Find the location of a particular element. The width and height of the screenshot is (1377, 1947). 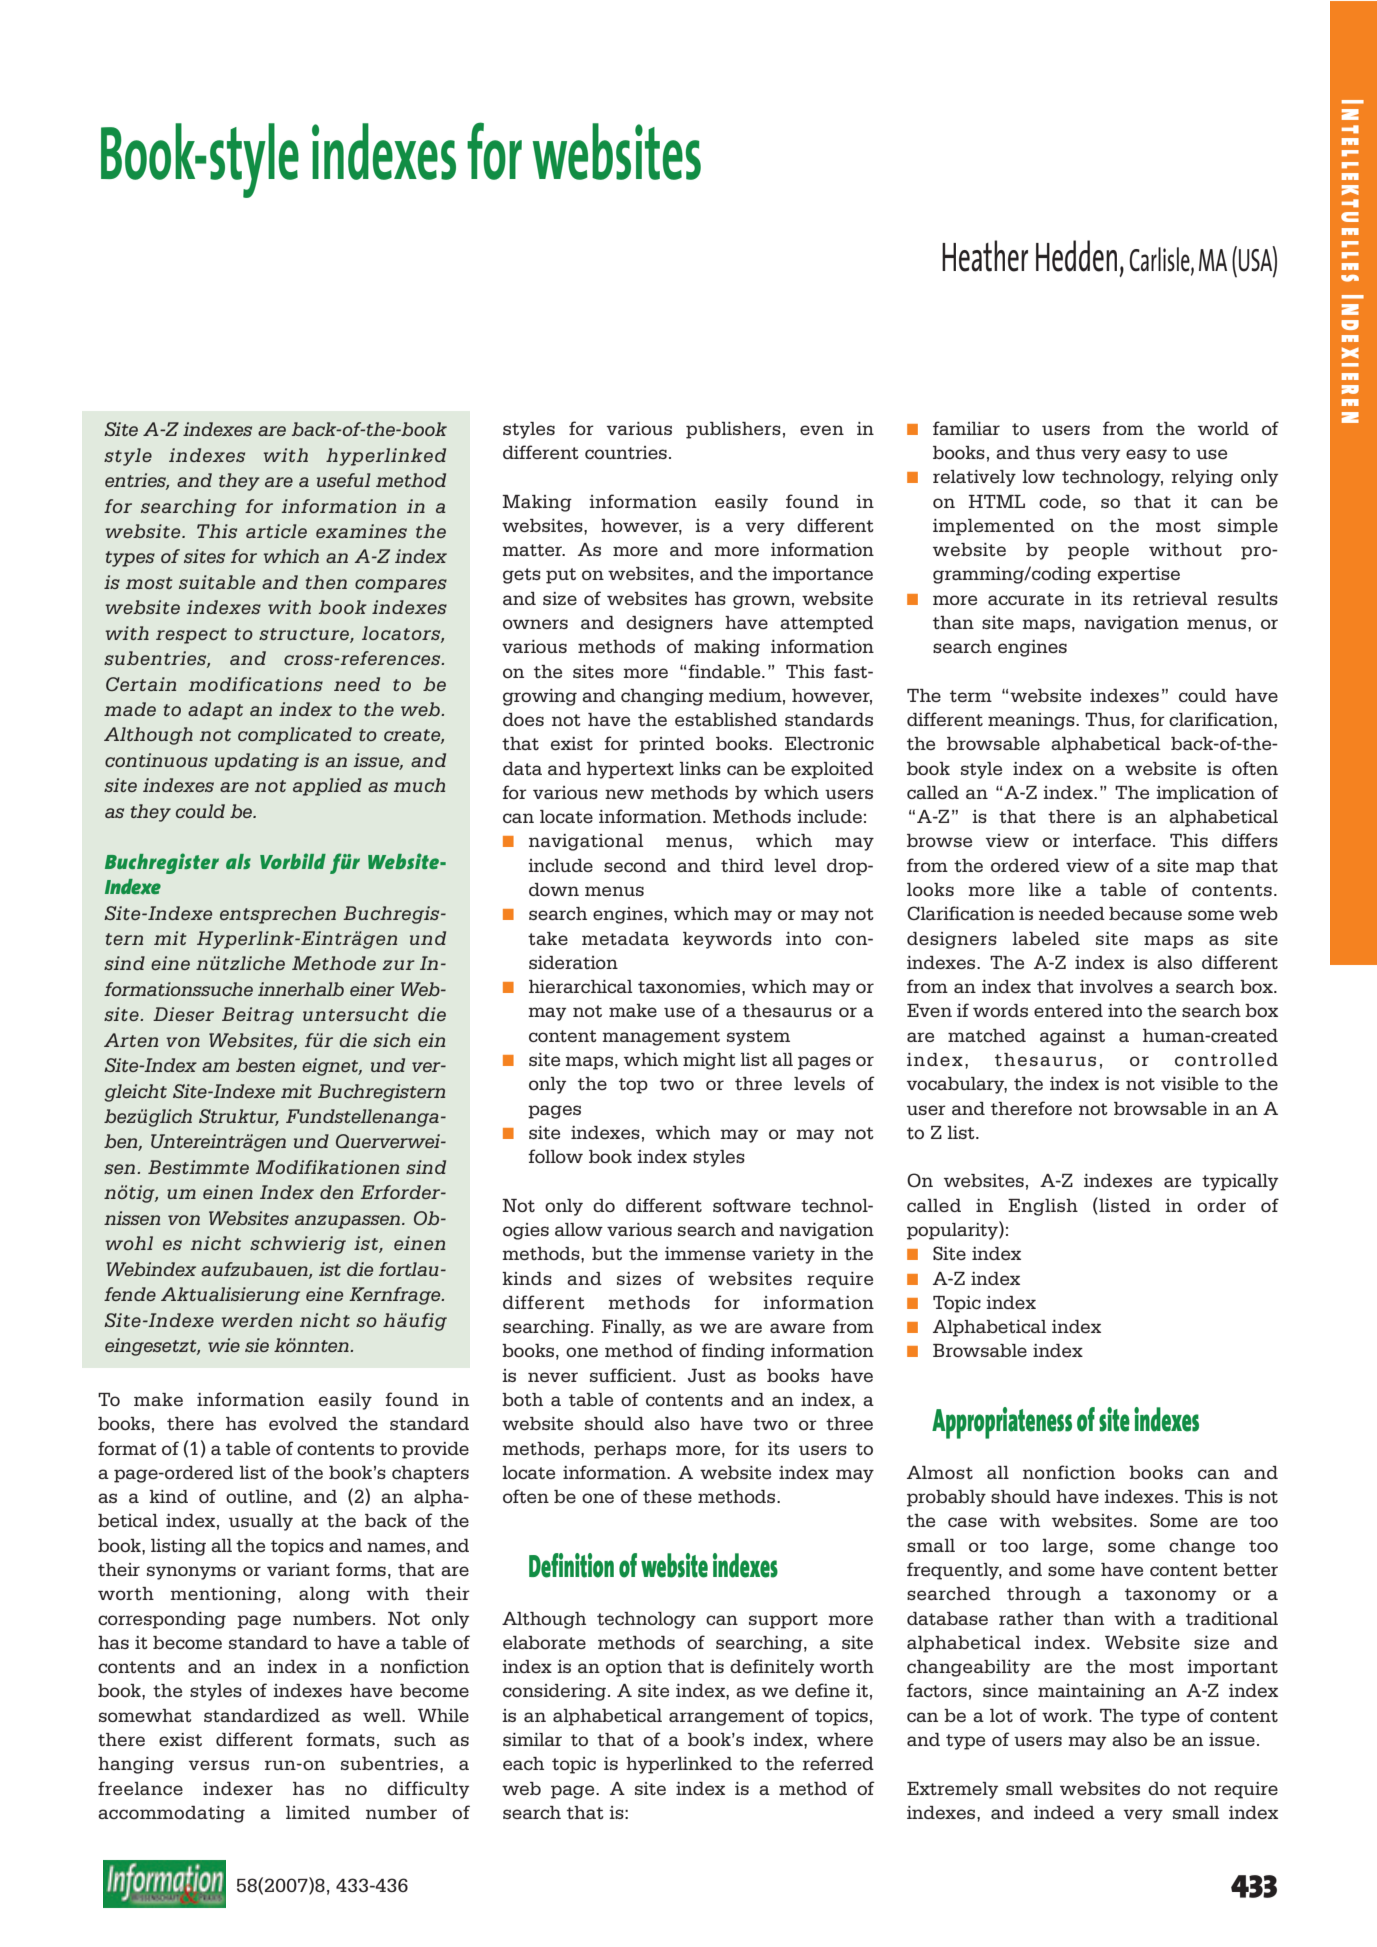

meanings is located at coordinates (1032, 721).
